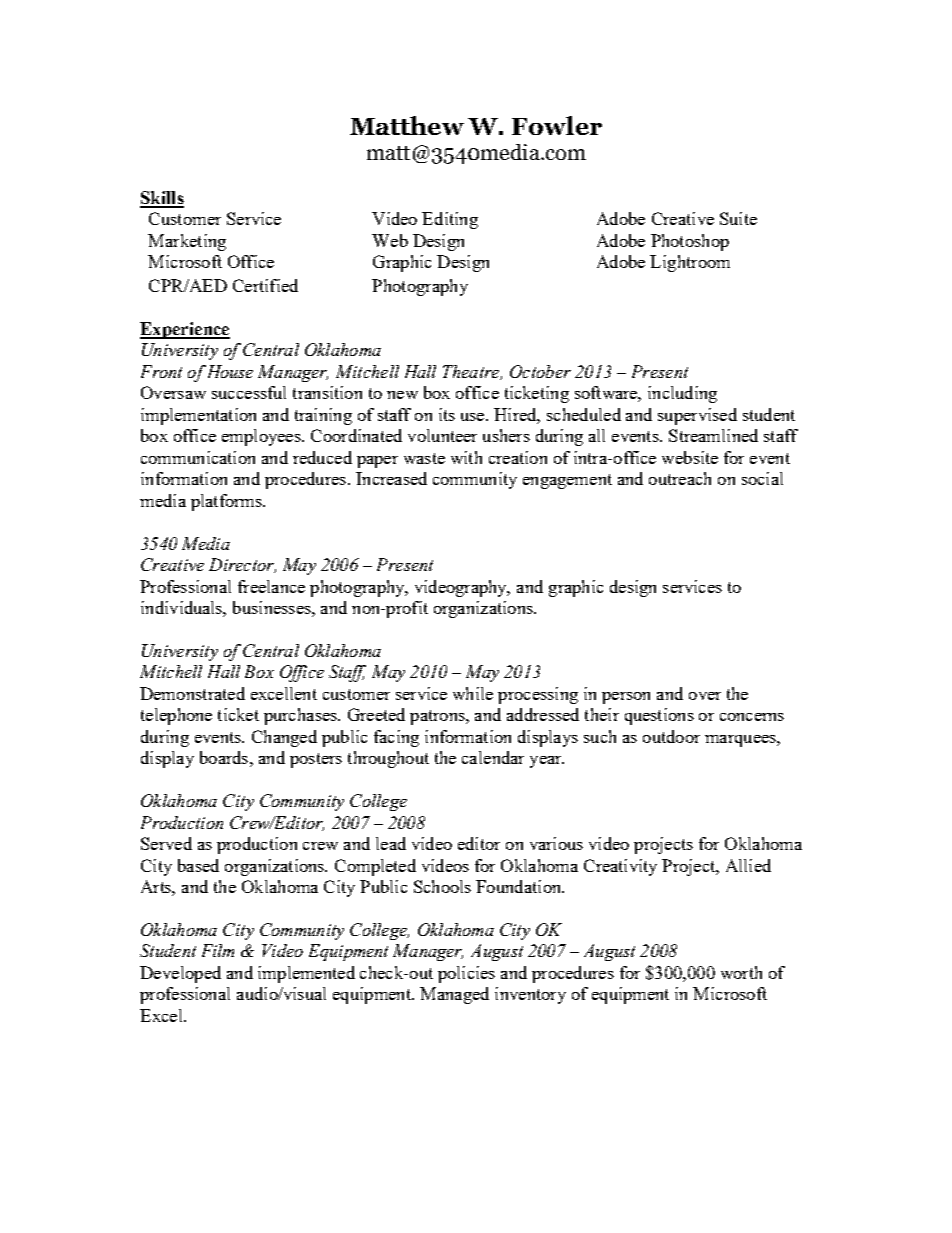  I want to click on Film, so click(218, 950).
